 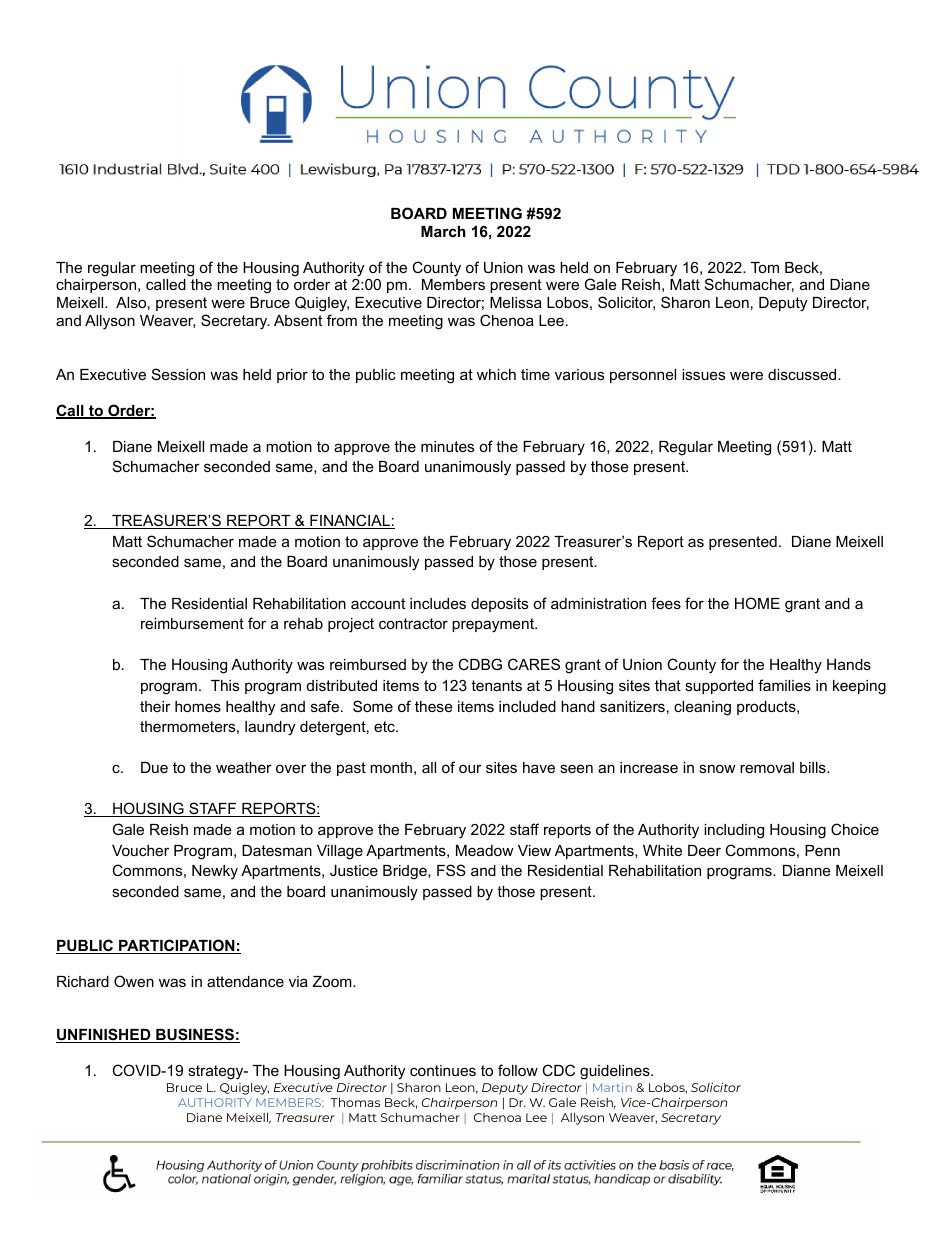 I want to click on Absent, so click(x=298, y=320).
